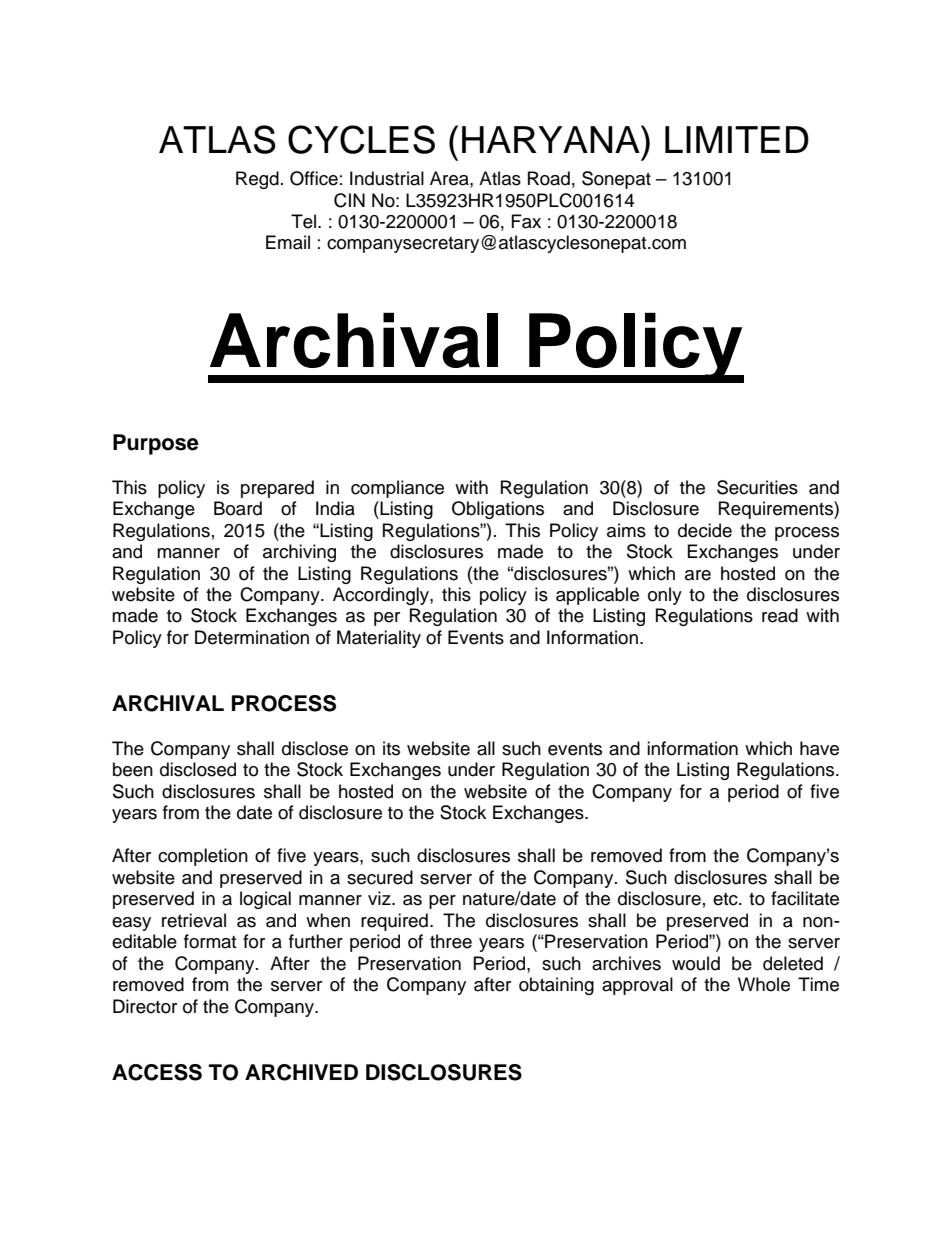  I want to click on Road, so click(549, 178).
